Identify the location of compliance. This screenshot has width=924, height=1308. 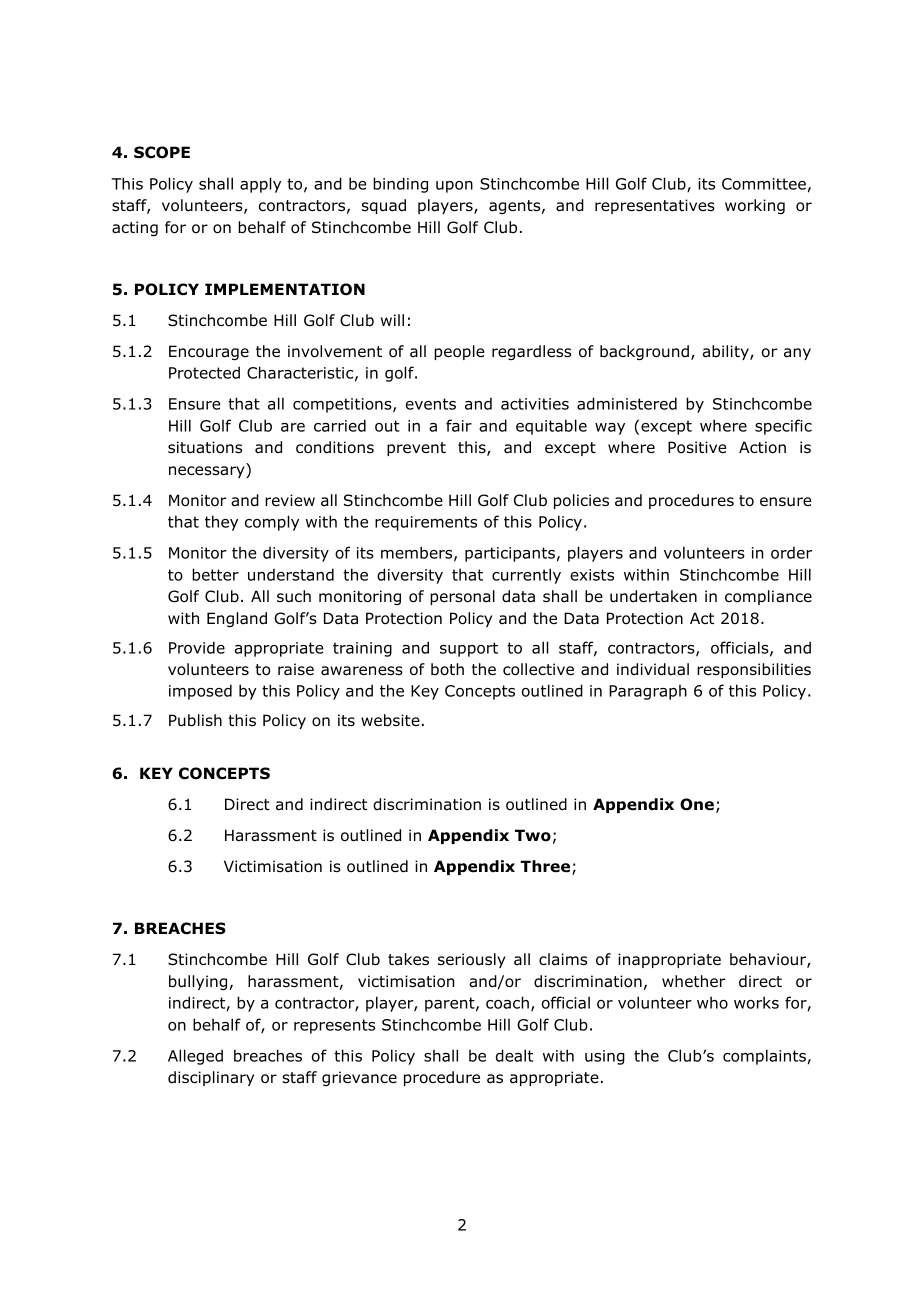
(768, 597).
